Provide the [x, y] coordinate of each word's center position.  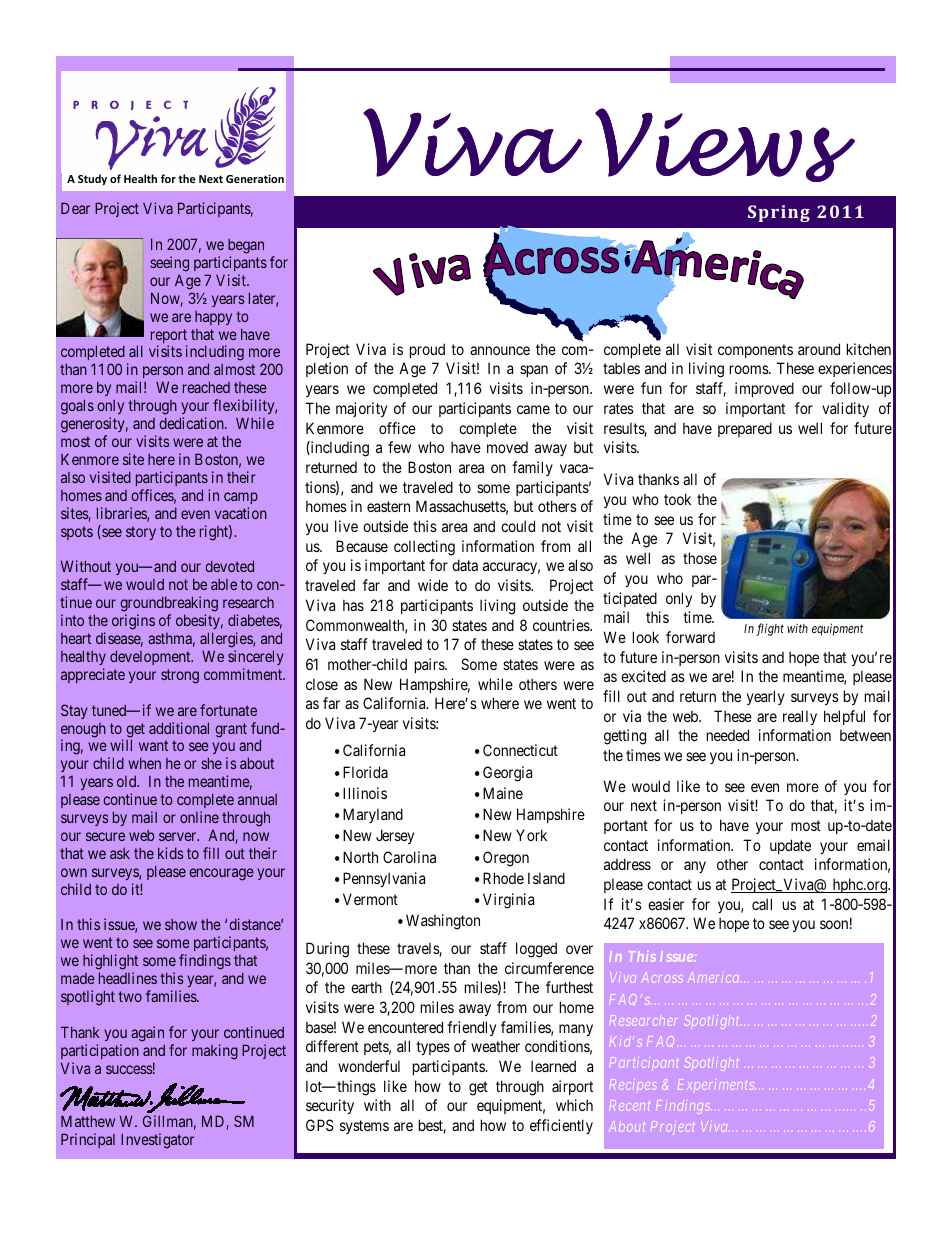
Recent [630, 1105]
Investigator [157, 1141]
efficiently [561, 1126]
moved [507, 447]
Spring [779, 213]
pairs [430, 665]
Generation [255, 178]
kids [171, 853]
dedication [192, 423]
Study [92, 180]
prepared [745, 429]
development [151, 657]
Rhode [503, 878]
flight [770, 629]
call [762, 904]
